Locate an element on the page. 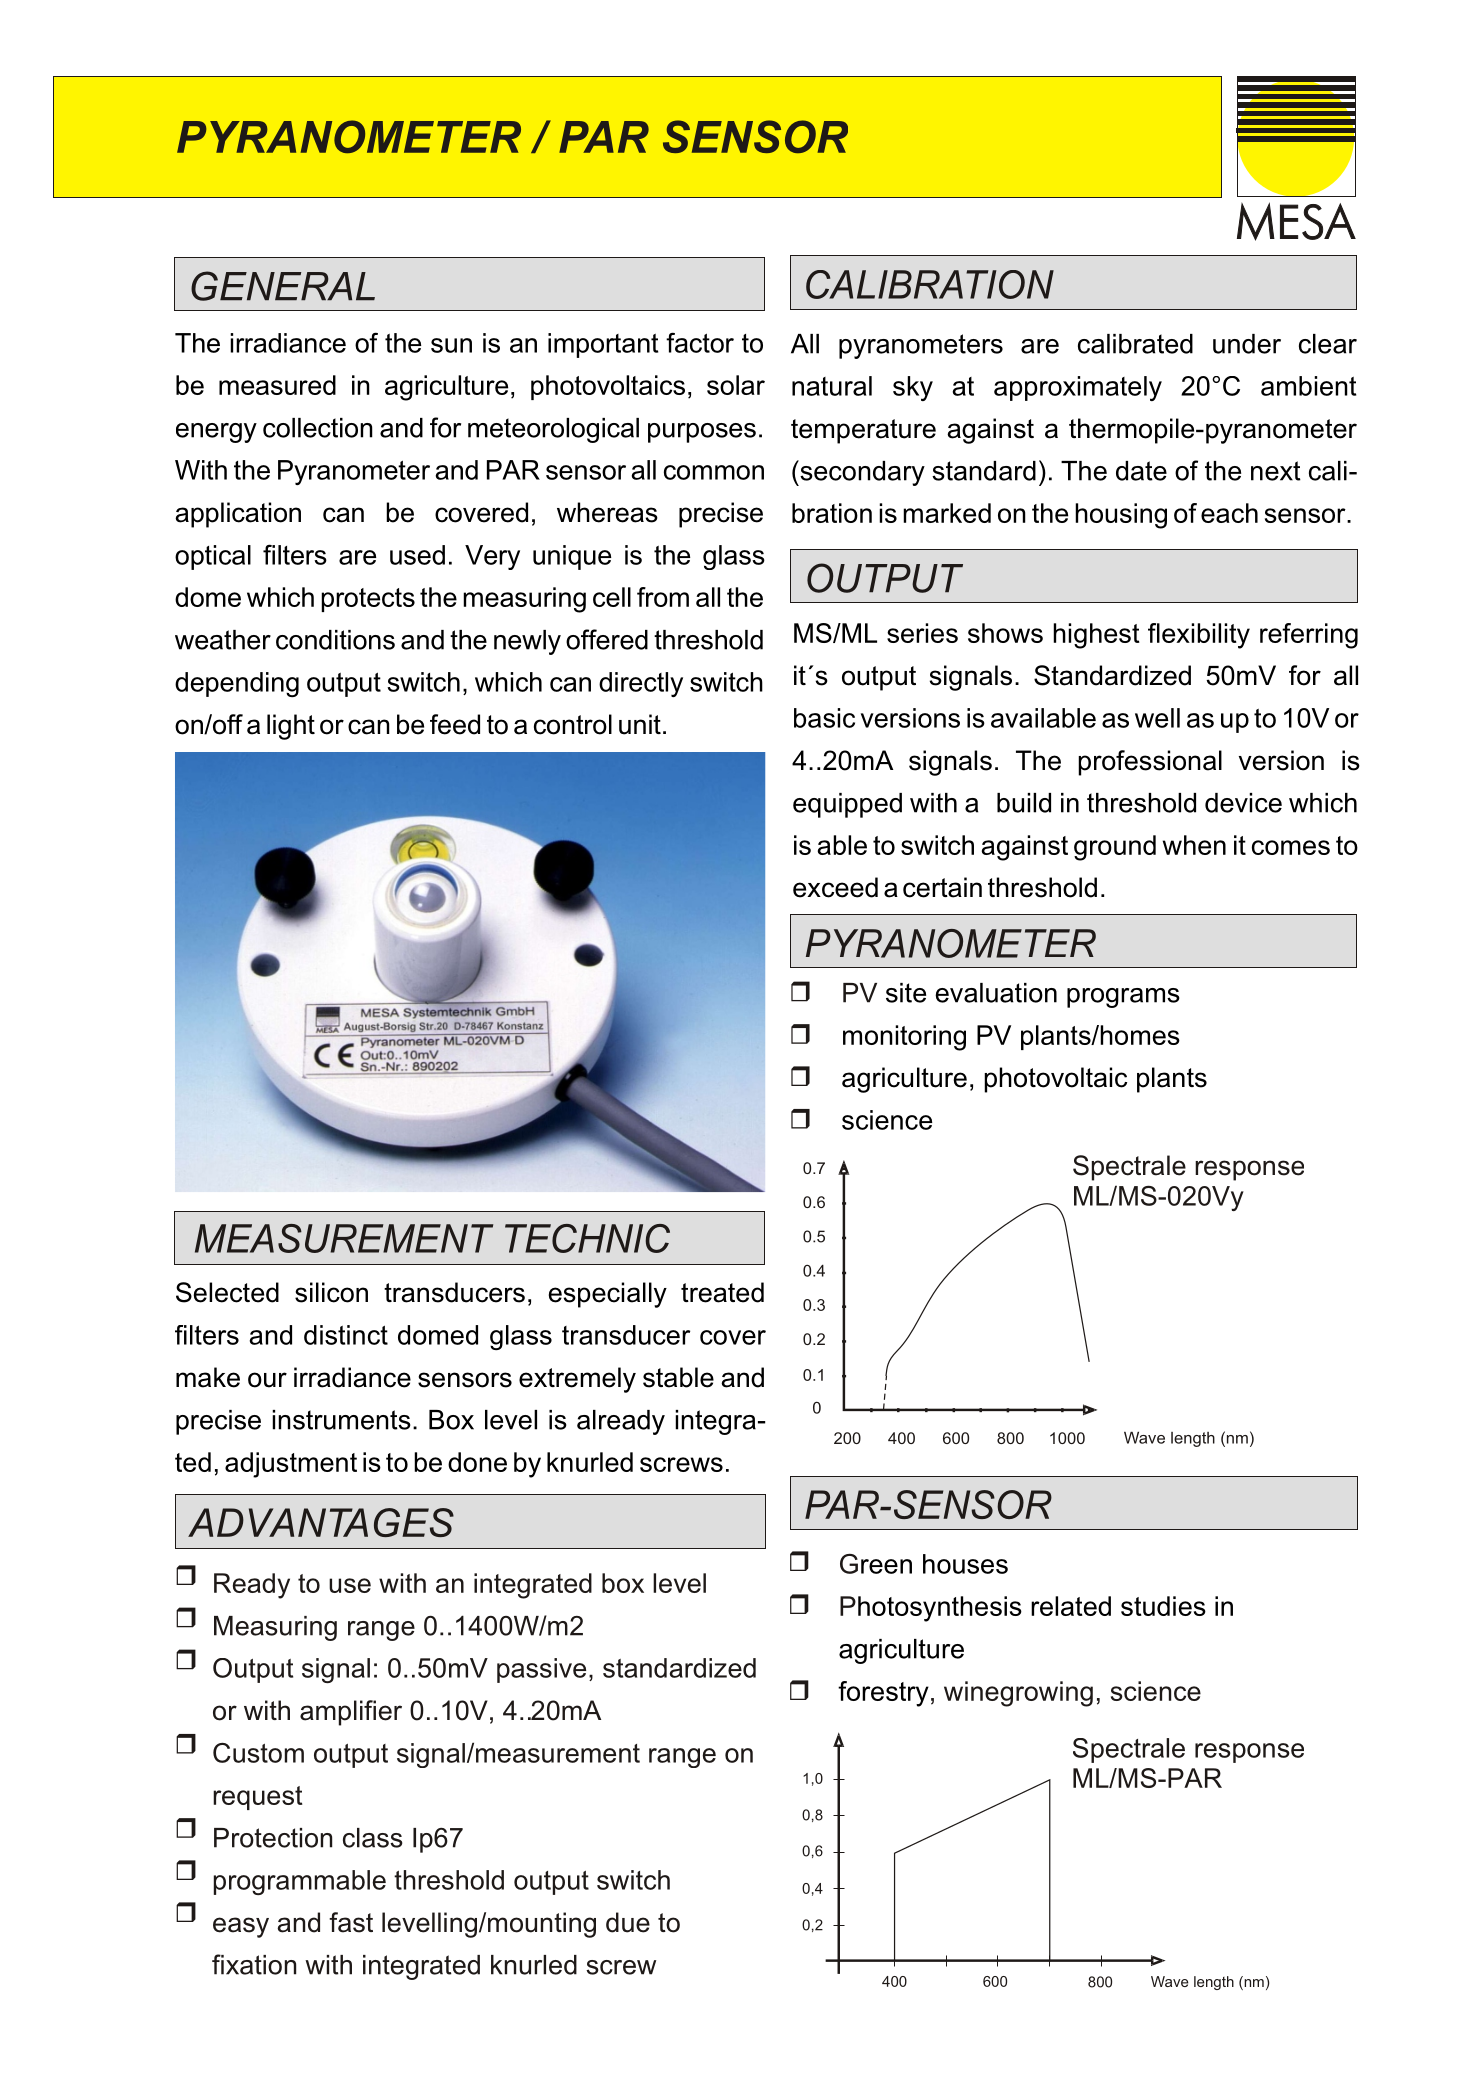 Image resolution: width=1469 pixels, height=2075 pixels. factor is located at coordinates (700, 342).
